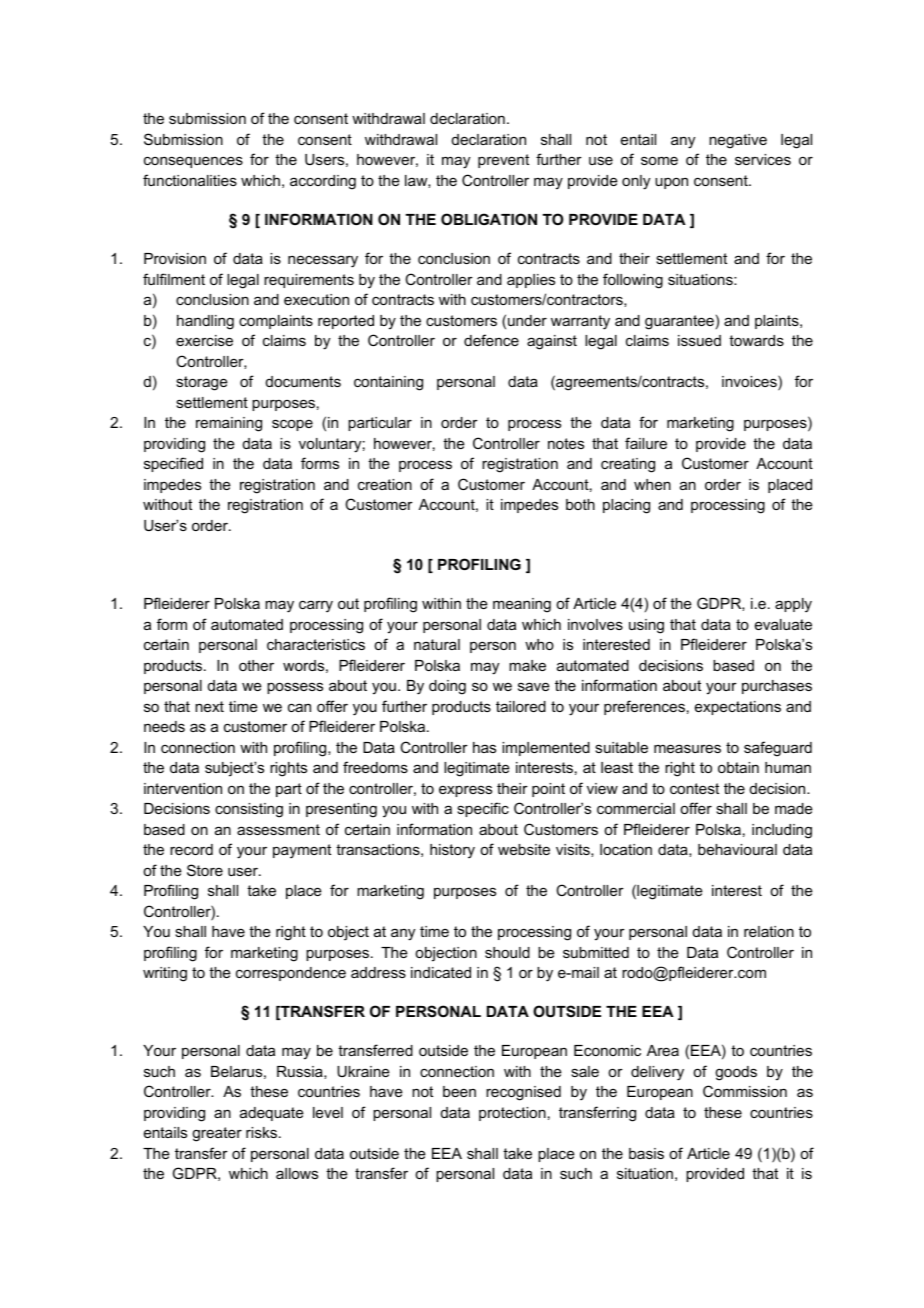 The image size is (924, 1308). I want to click on obtain, so click(738, 767).
